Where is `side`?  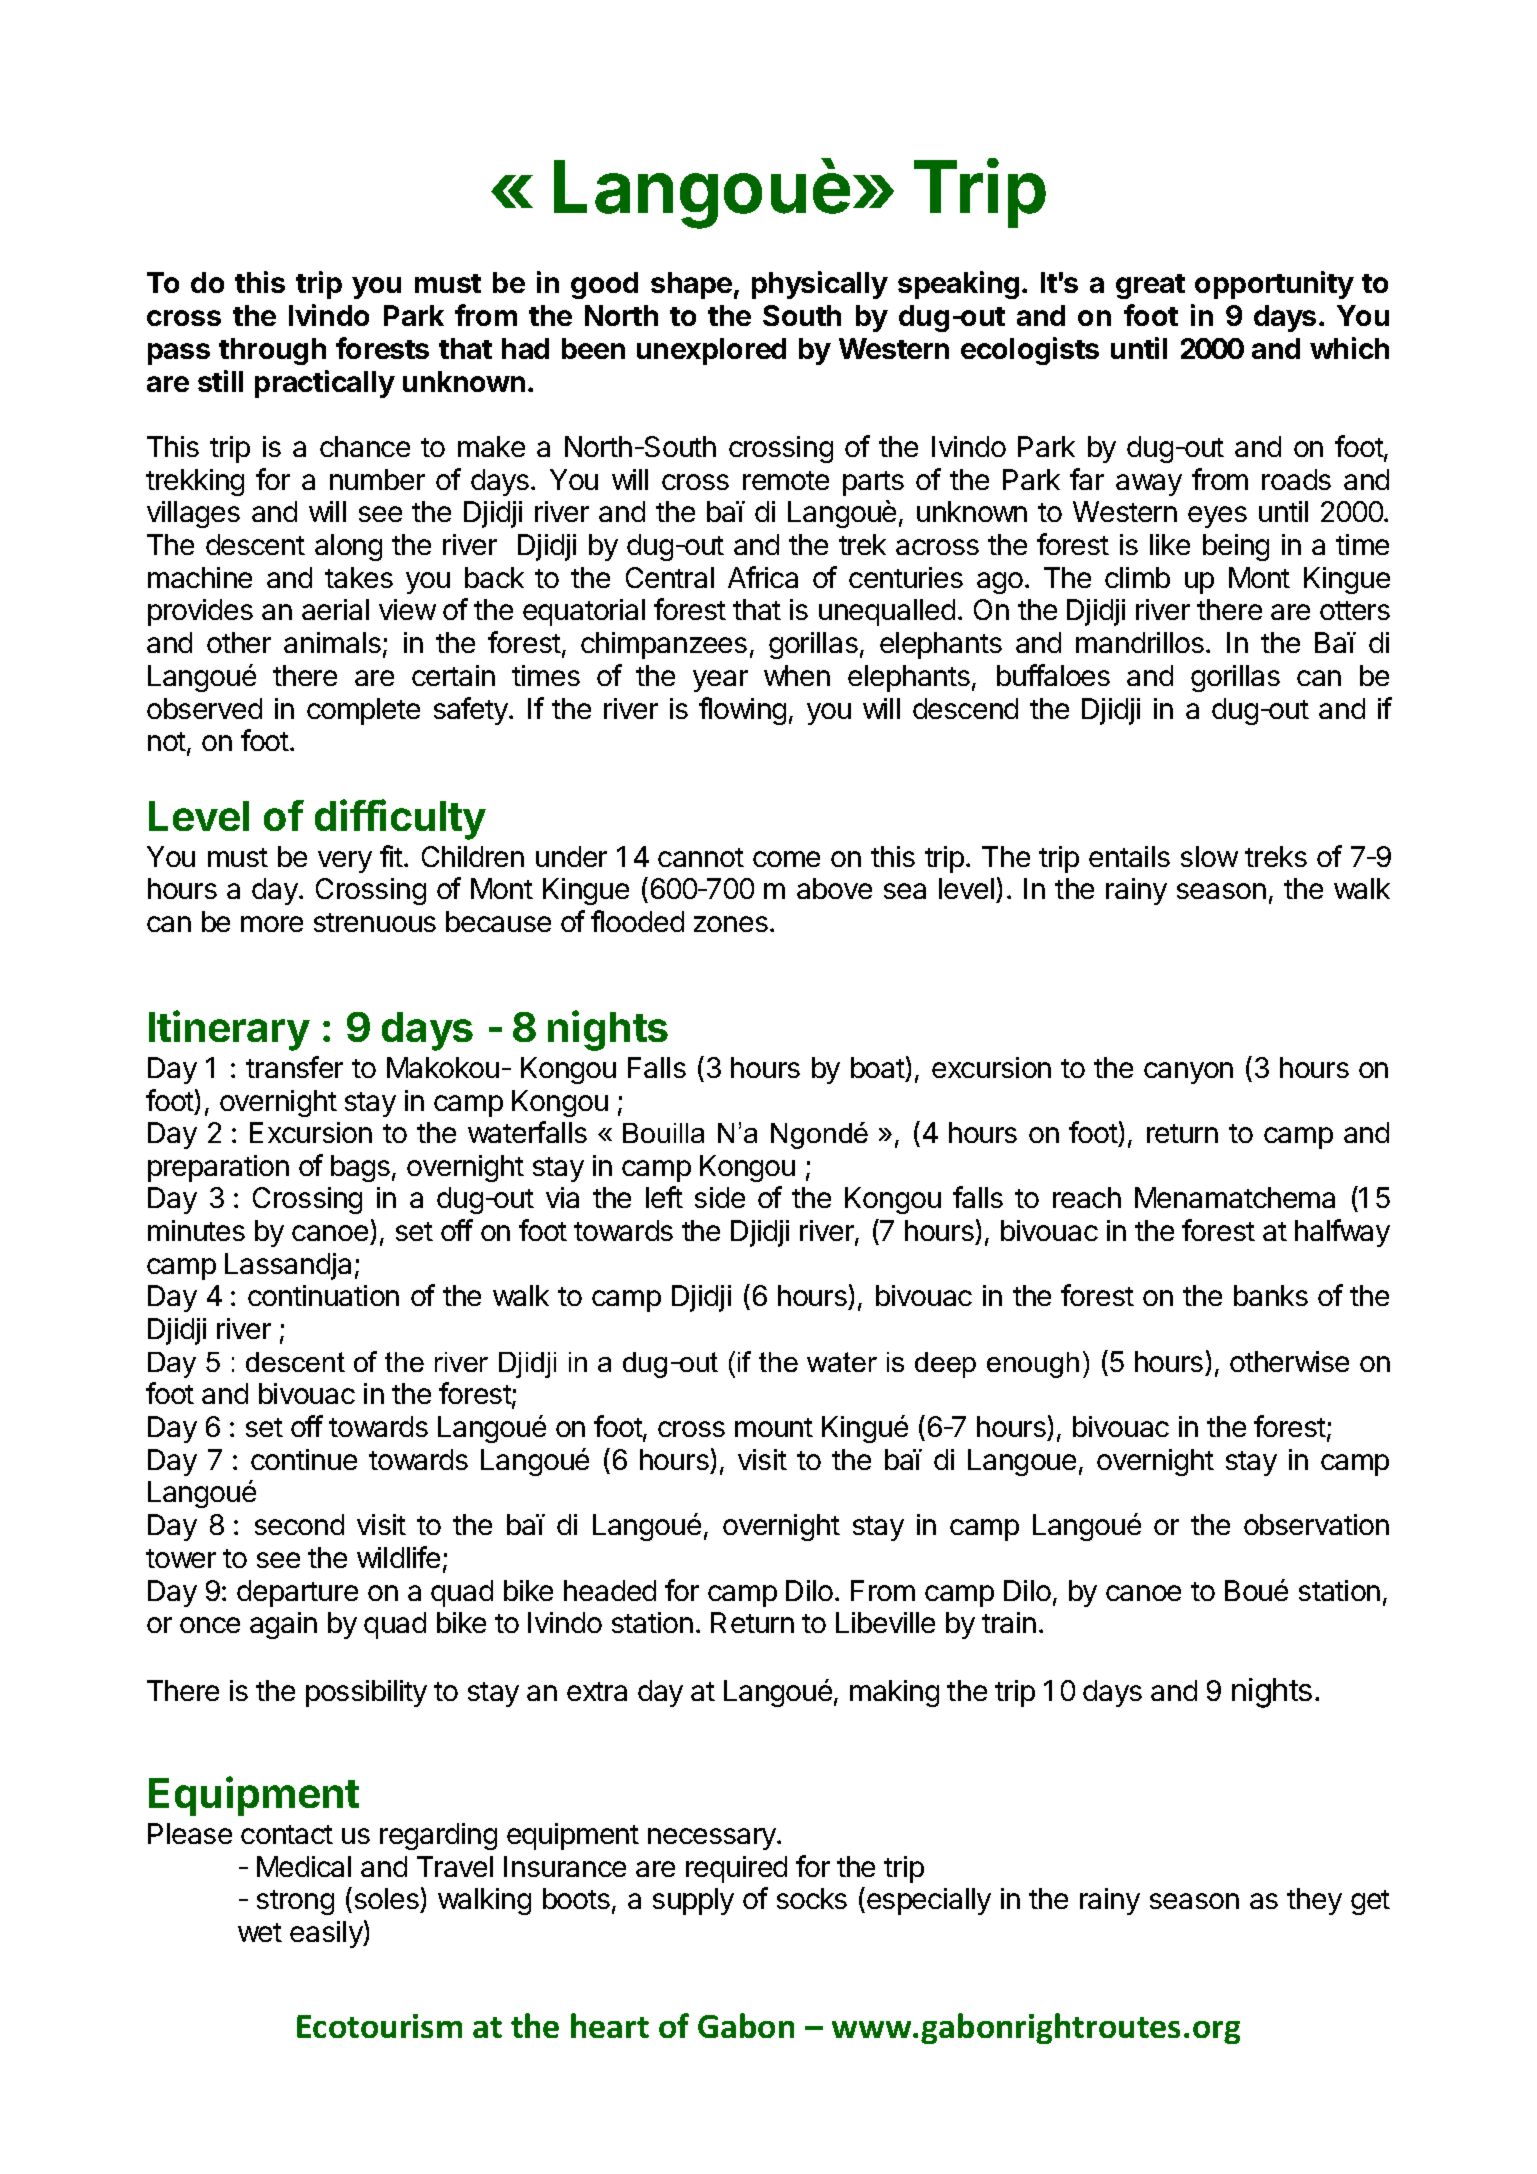
side is located at coordinates (720, 1197).
